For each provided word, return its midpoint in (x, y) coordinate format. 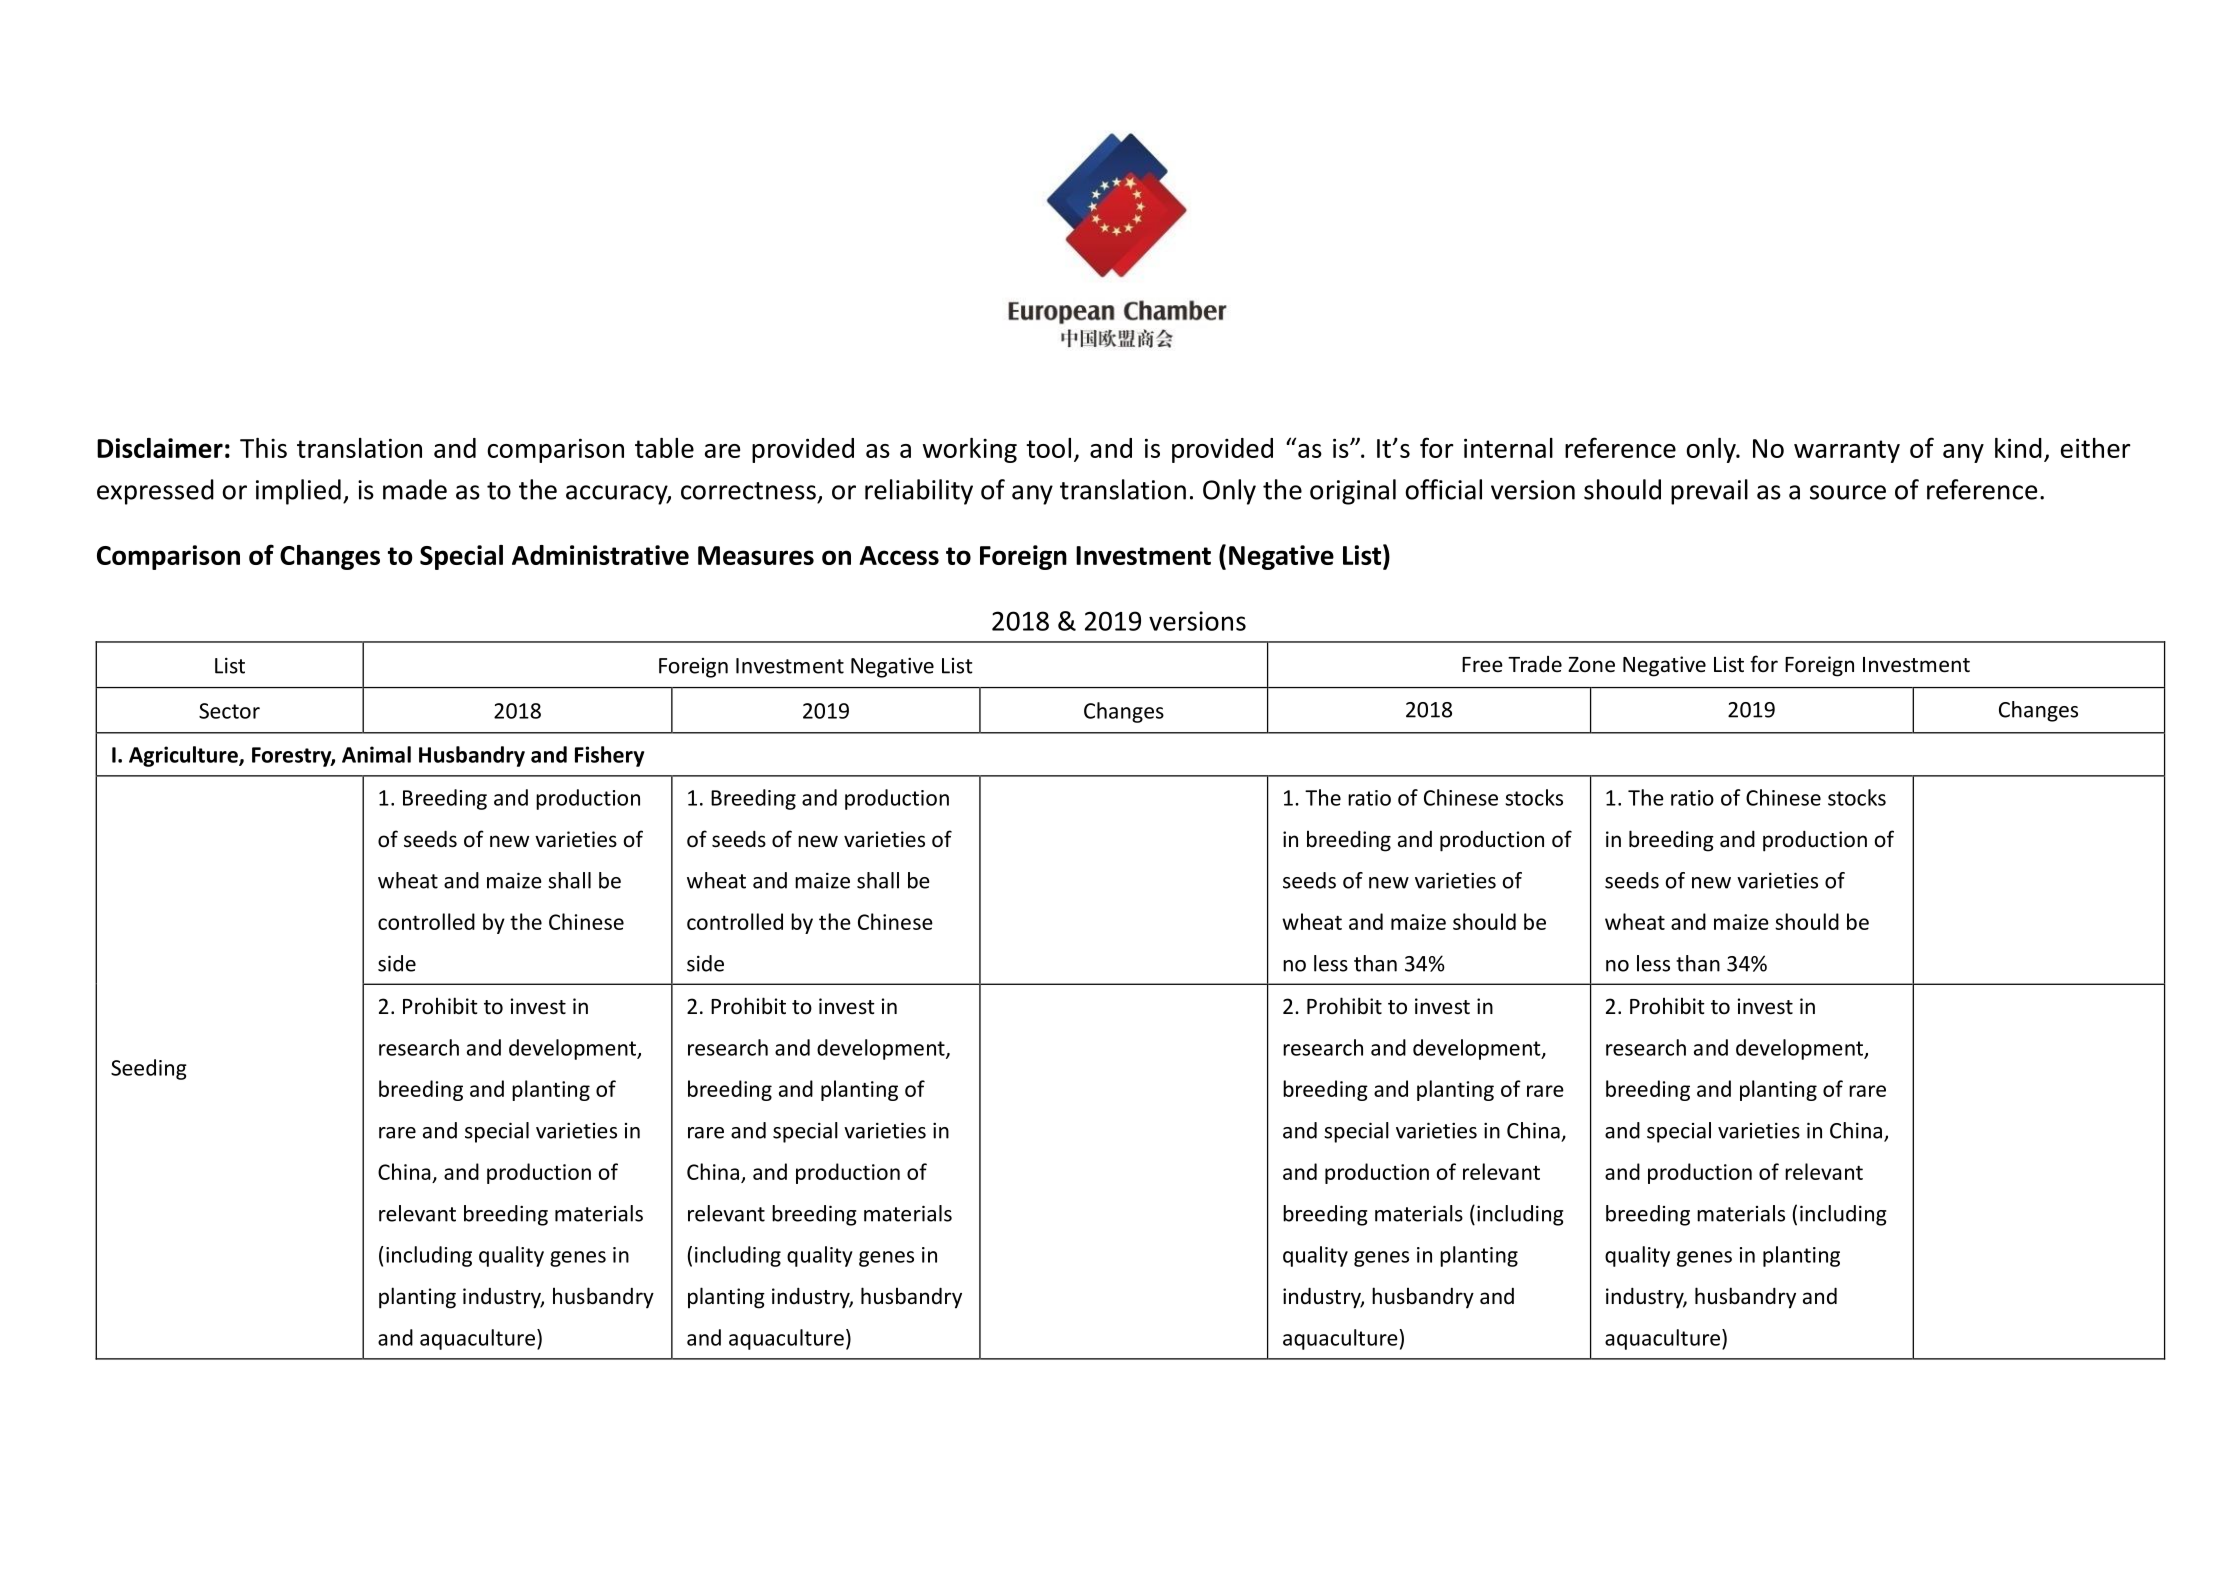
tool (1048, 448)
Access (899, 555)
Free (1482, 665)
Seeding (149, 1069)
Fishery (609, 756)
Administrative (600, 555)
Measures (756, 555)
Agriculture (184, 756)
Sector (229, 711)
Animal (376, 754)
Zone (1591, 665)
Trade (1535, 664)
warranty (1847, 451)
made (415, 489)
